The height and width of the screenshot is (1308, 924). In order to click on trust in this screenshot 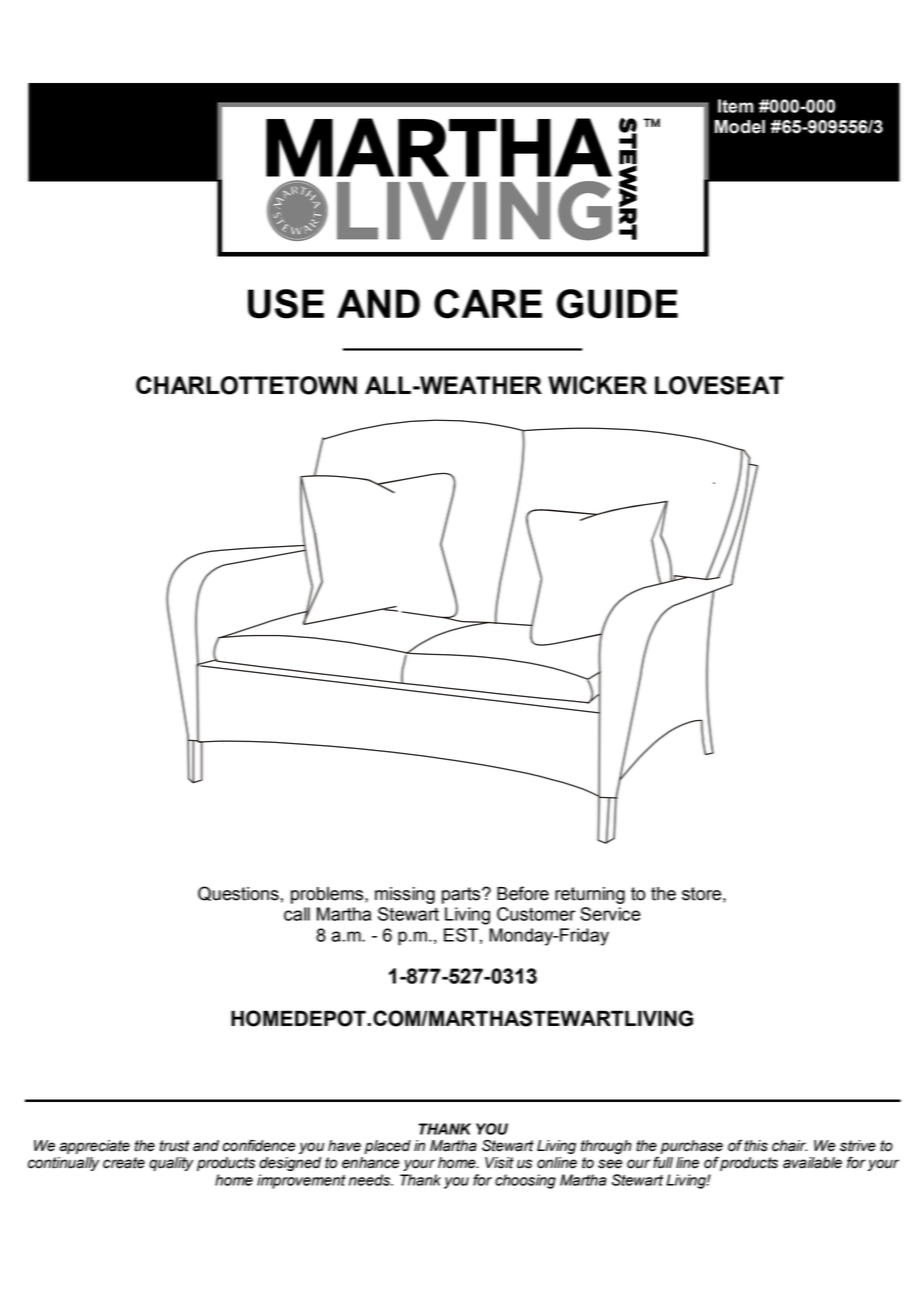, I will do `click(175, 1146)`.
